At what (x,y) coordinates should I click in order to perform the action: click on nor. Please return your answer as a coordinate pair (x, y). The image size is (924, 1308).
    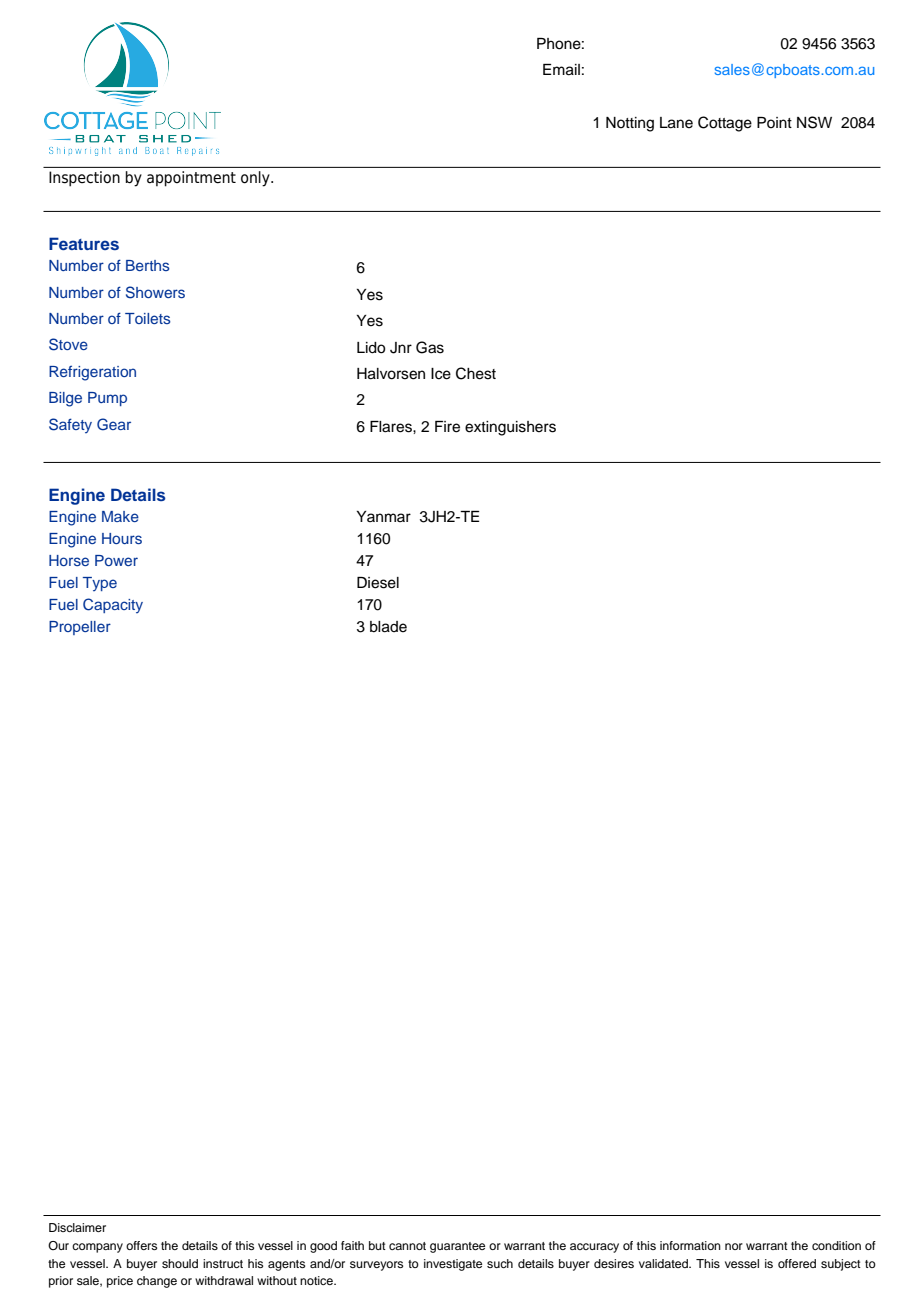
    Looking at the image, I should click on (734, 1246).
